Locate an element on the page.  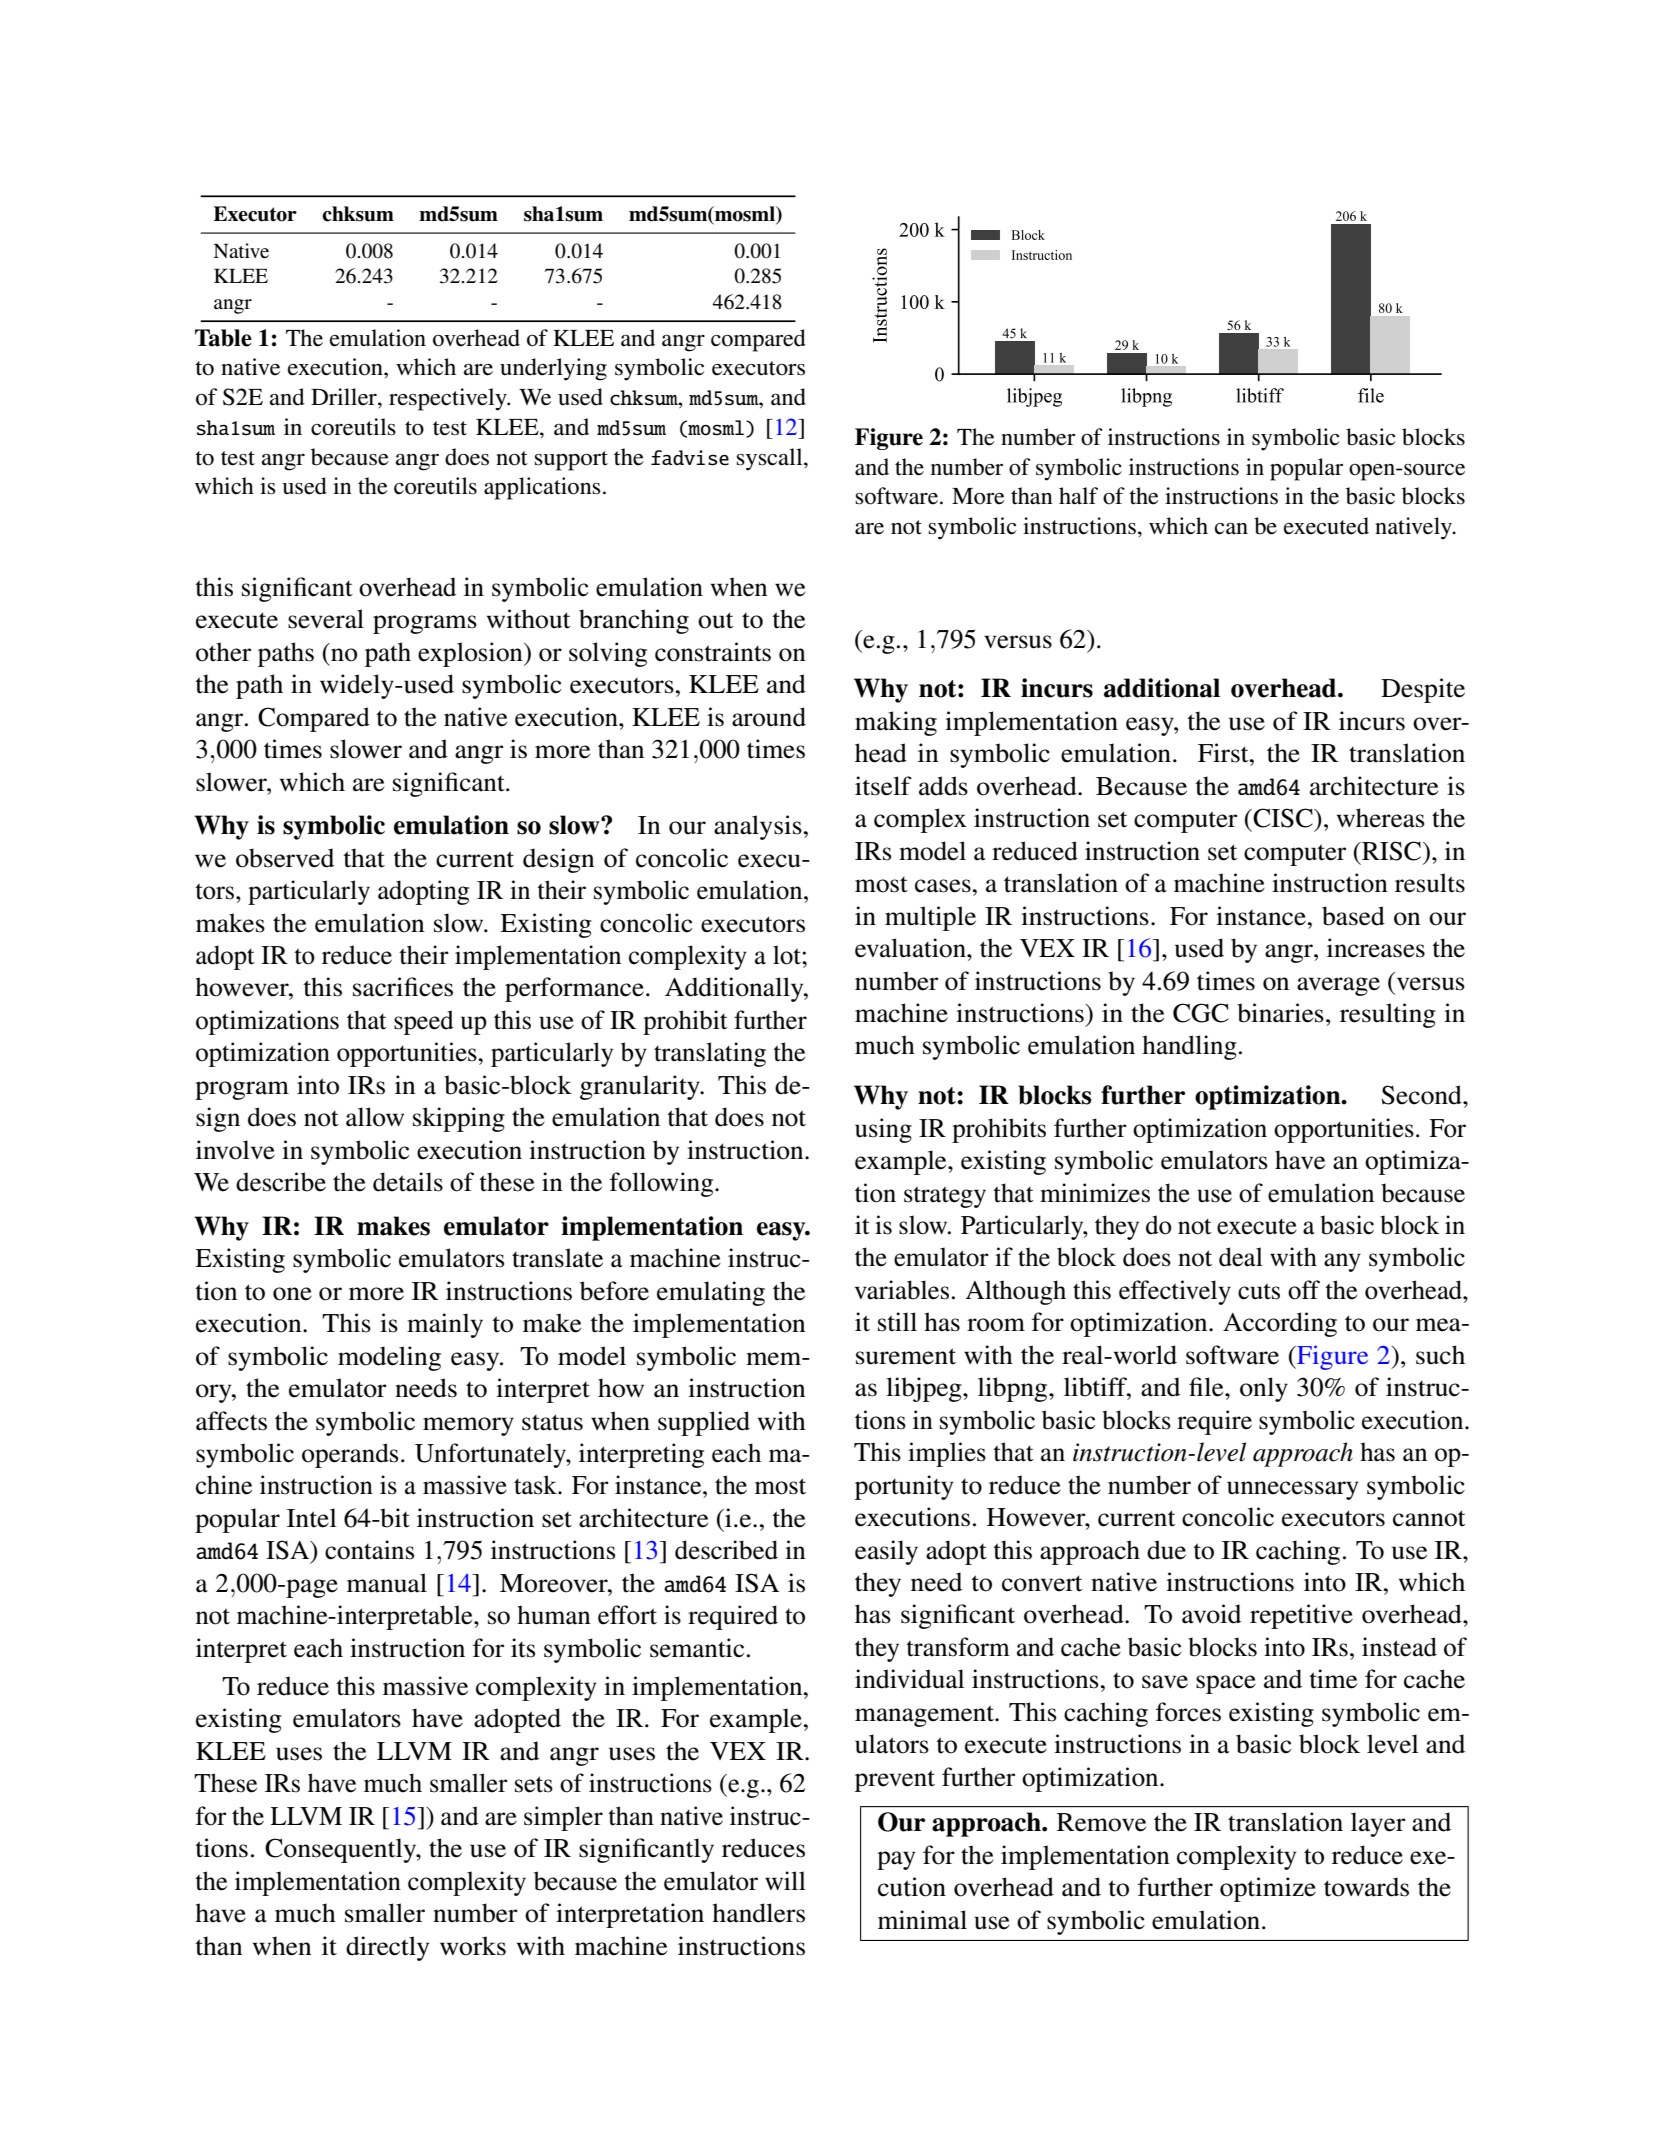
manual is located at coordinates (387, 1583).
